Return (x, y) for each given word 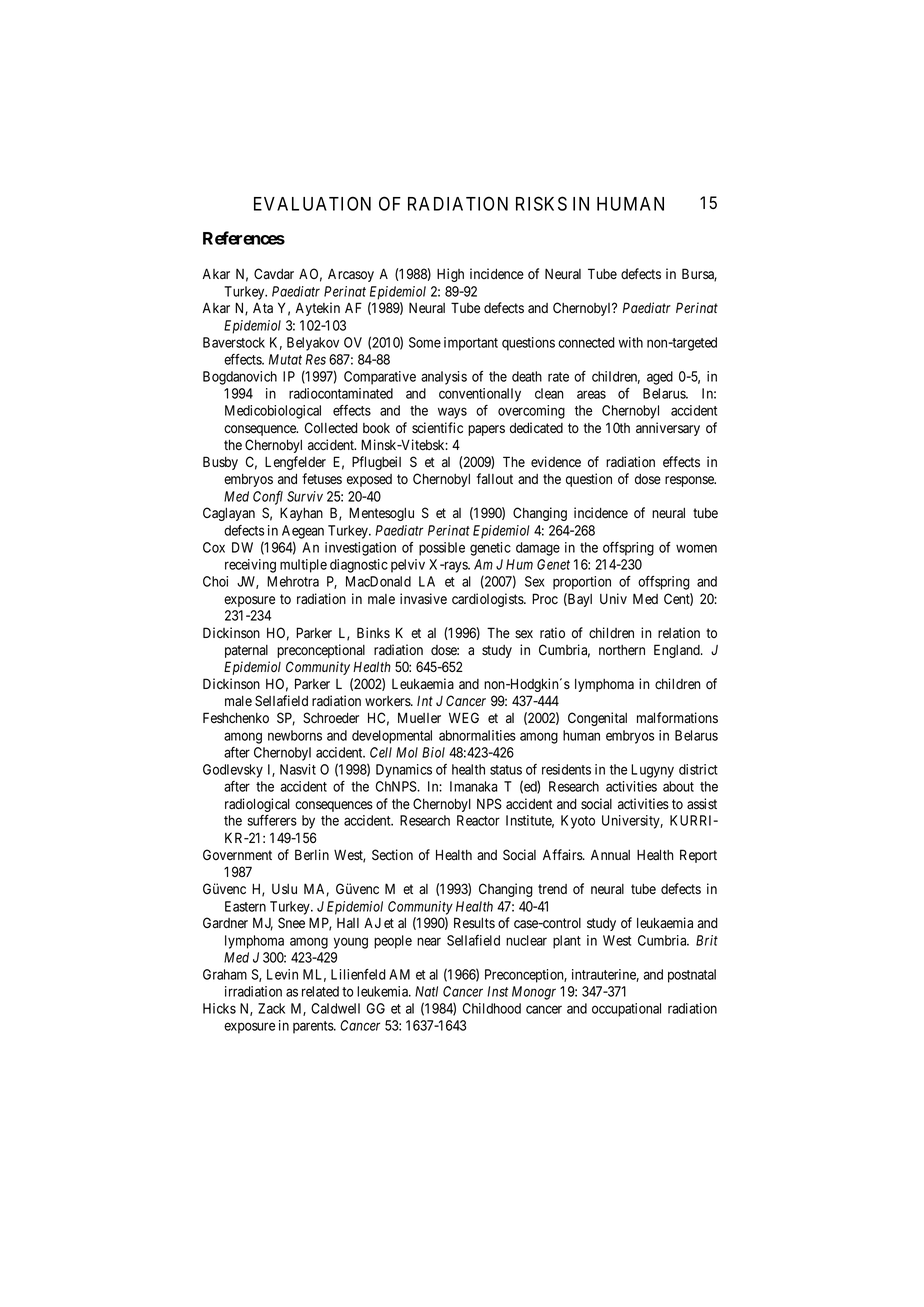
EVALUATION (312, 203)
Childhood (492, 1008)
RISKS (541, 203)
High (450, 275)
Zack (271, 1008)
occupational (626, 1010)
